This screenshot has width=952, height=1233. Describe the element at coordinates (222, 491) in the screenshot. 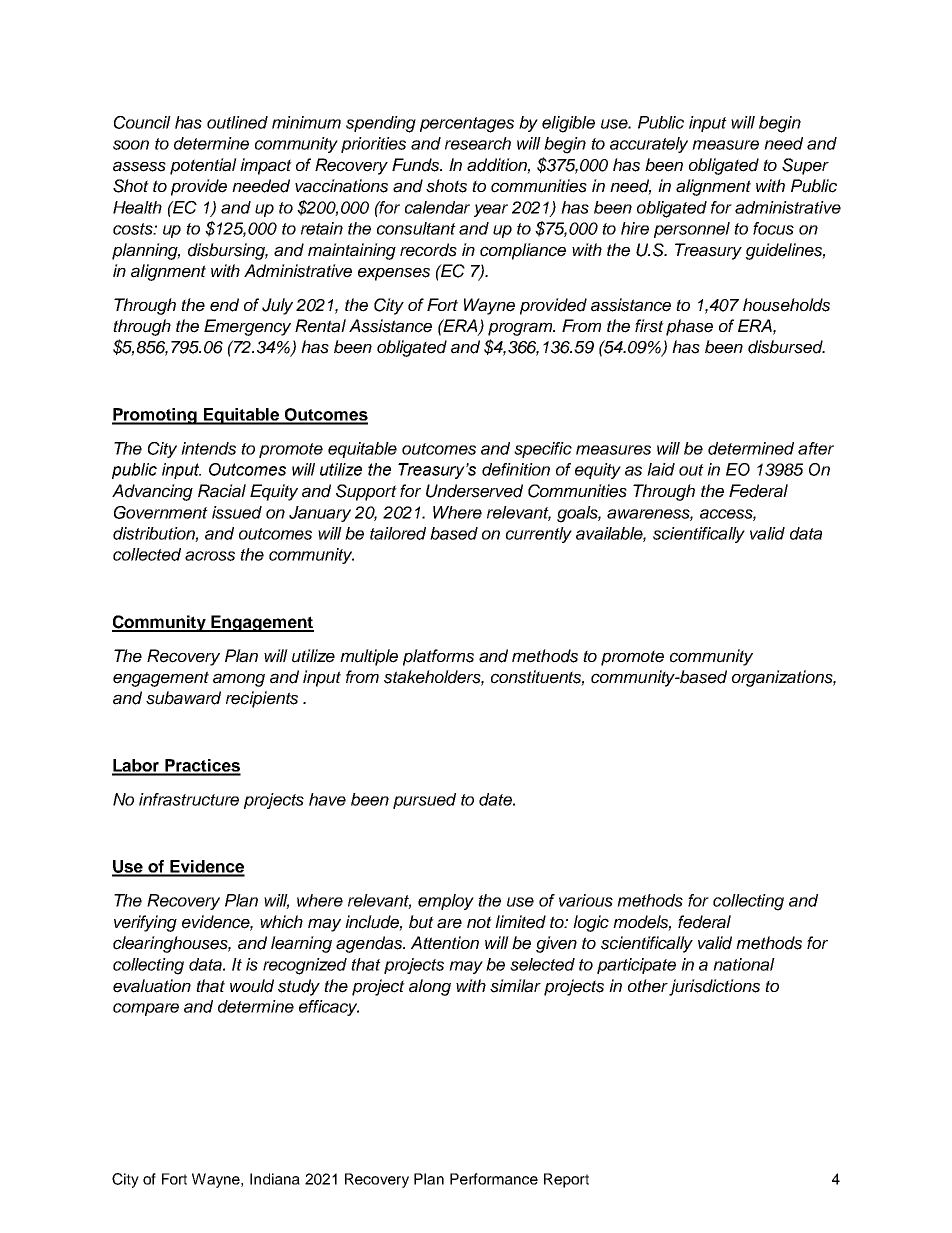

I see `Racial` at that location.
